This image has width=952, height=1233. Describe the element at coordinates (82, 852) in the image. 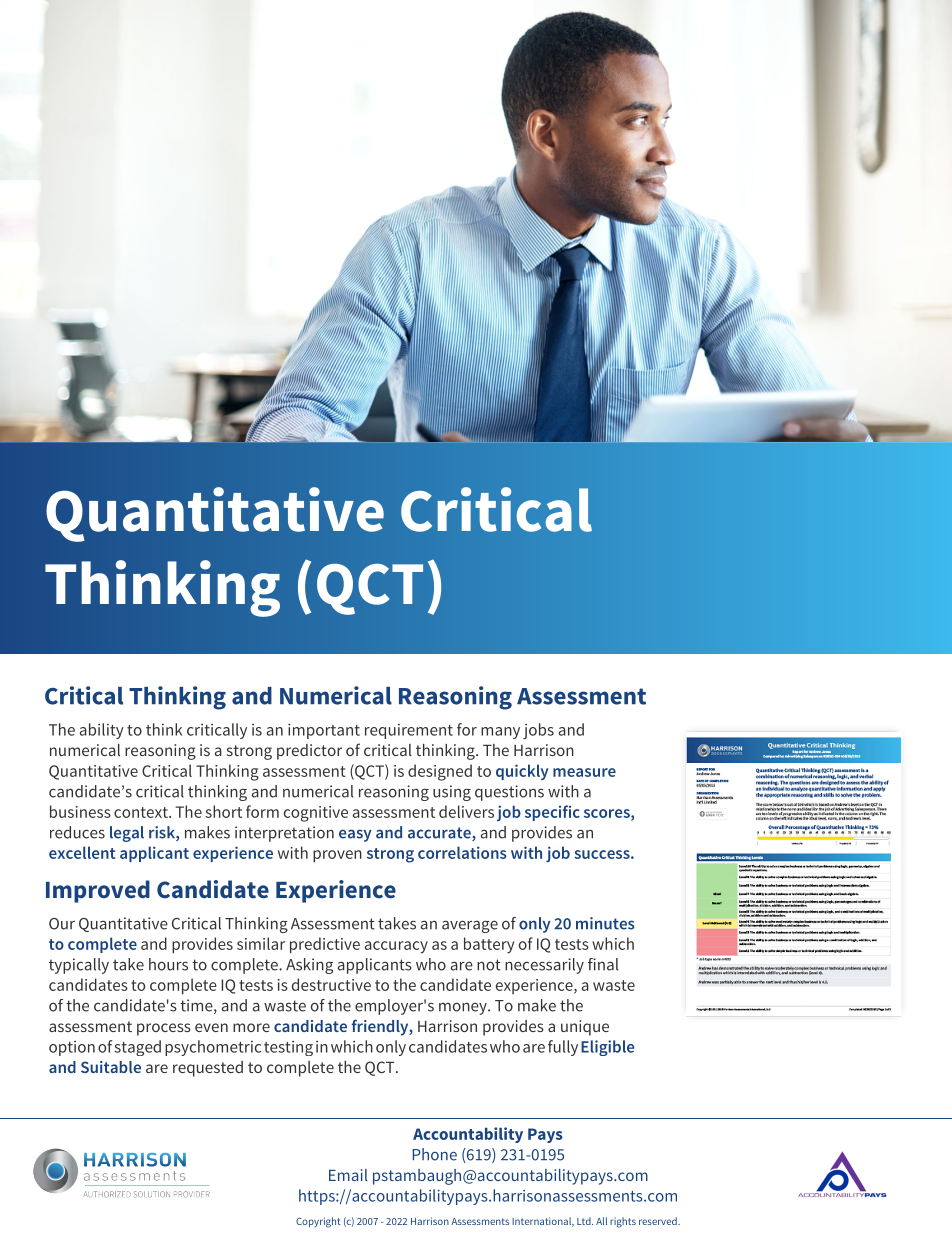

I see `excellent` at that location.
